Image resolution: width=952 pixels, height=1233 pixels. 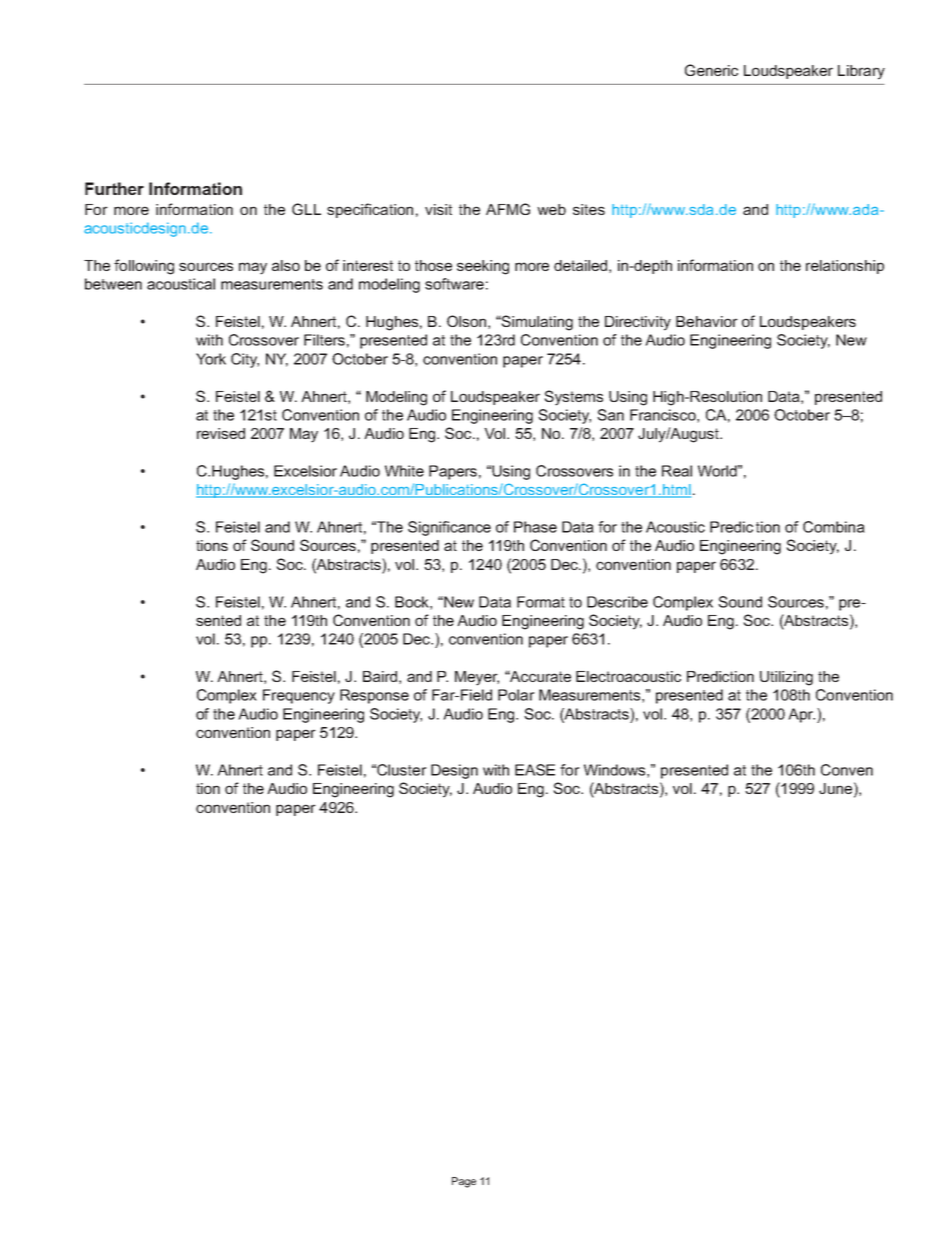 What do you see at coordinates (801, 715) in the image?
I see `Apr` at bounding box center [801, 715].
